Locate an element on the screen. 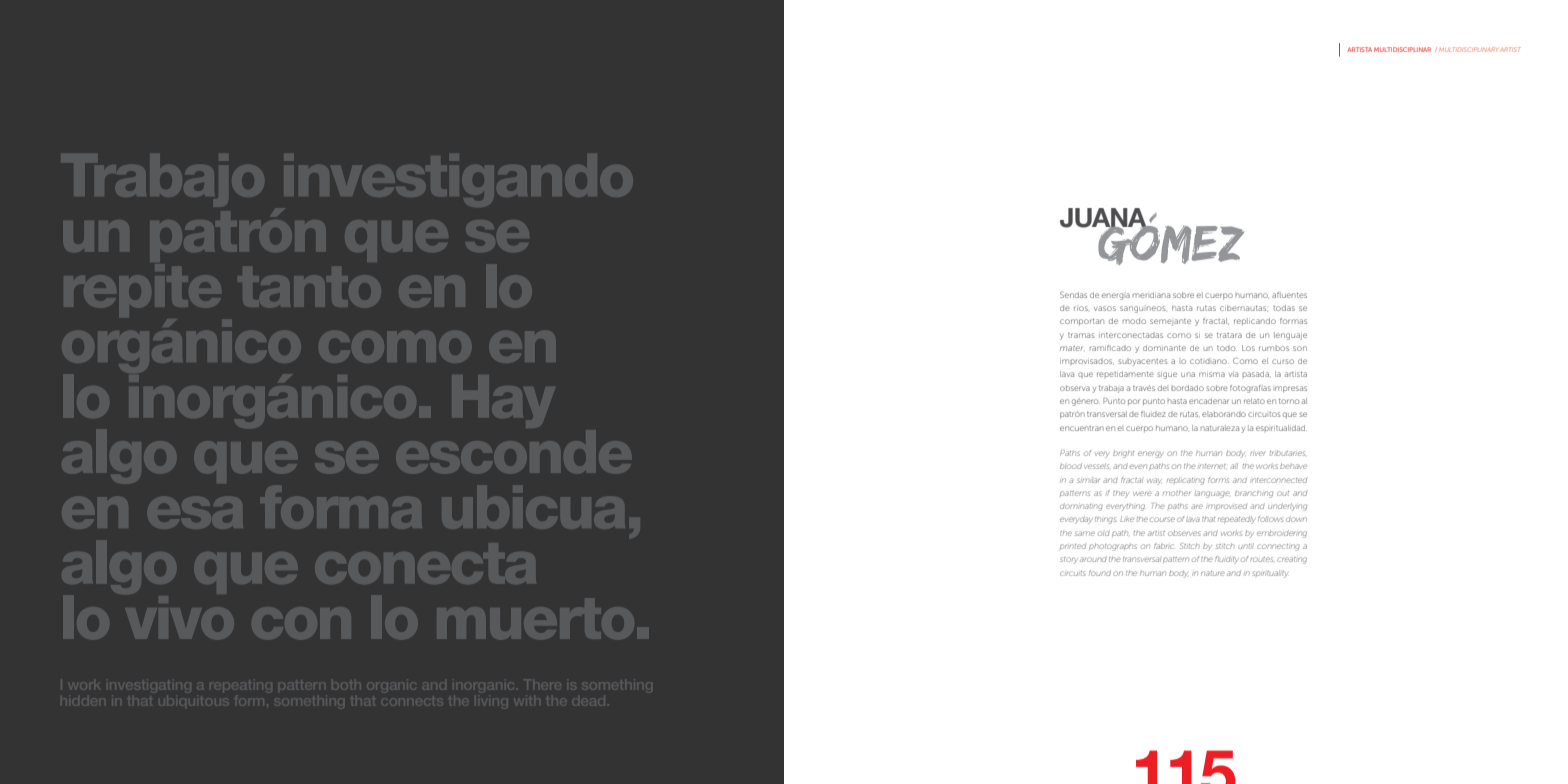 This screenshot has height=784, width=1568. todo is located at coordinates (1227, 348).
